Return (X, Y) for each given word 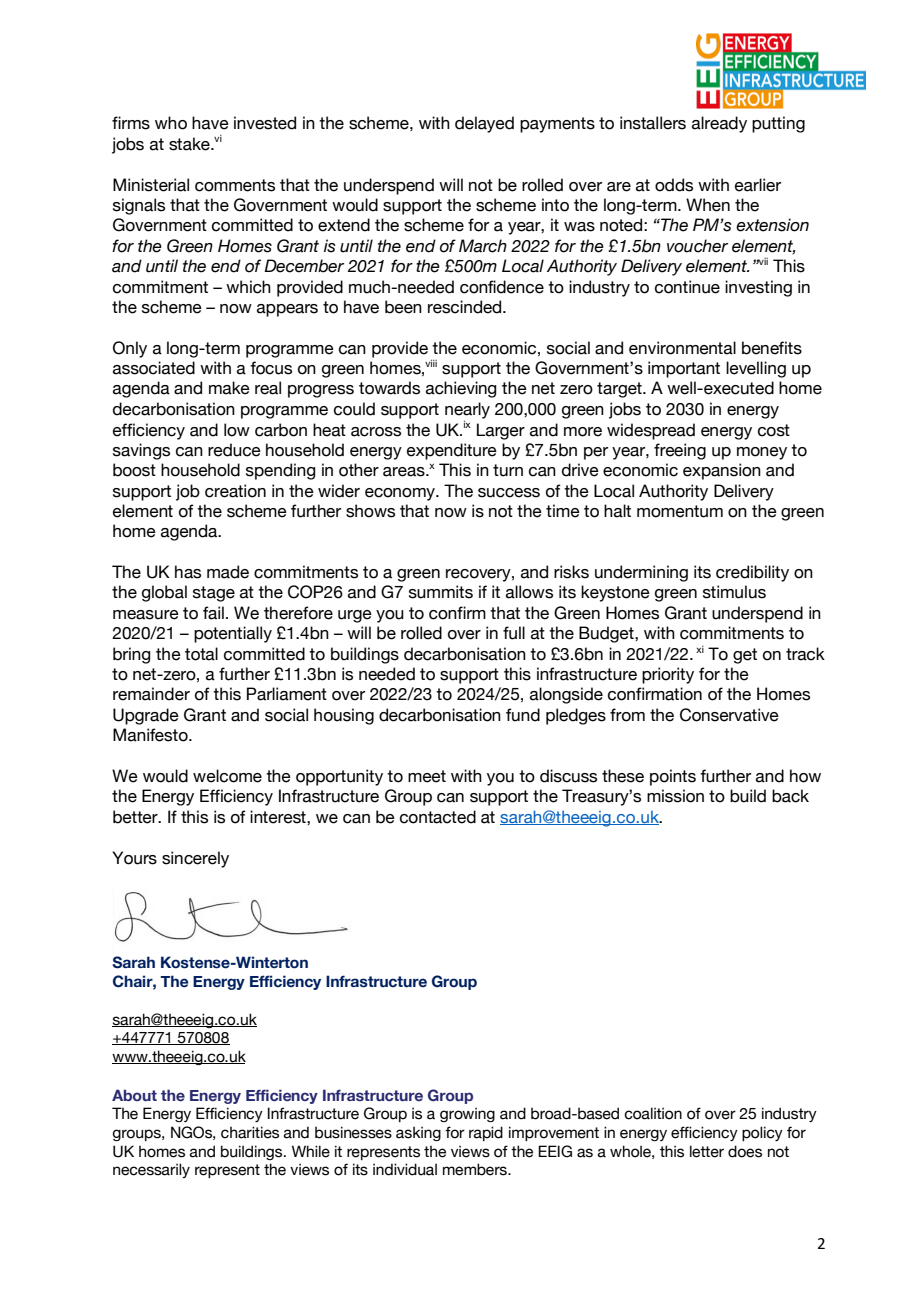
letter (707, 1151)
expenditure (452, 451)
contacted (438, 817)
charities (250, 1132)
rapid (486, 1133)
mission (675, 796)
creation (235, 491)
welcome (227, 776)
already (719, 124)
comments (235, 185)
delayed (484, 124)
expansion (722, 471)
